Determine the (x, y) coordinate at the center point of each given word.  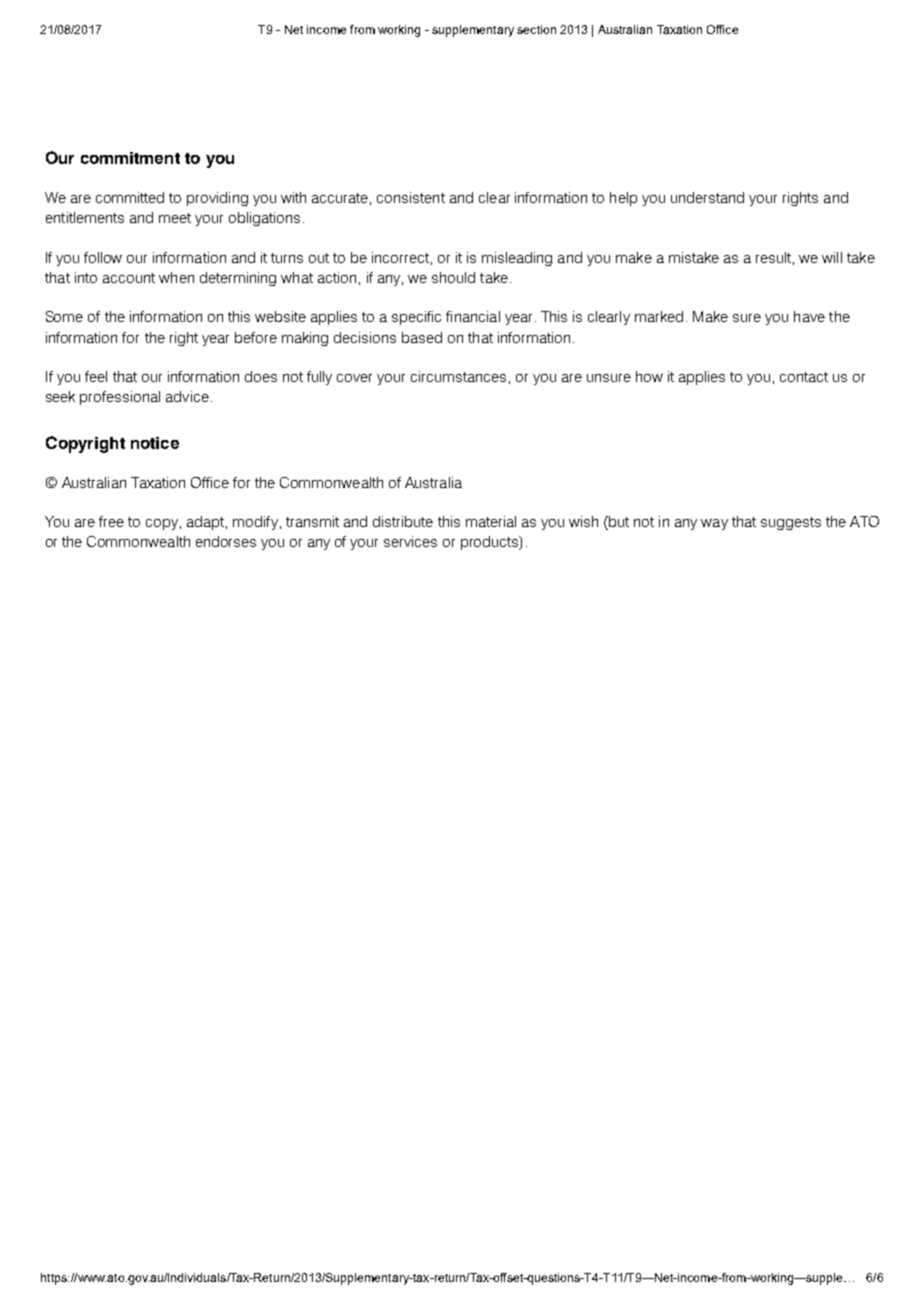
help (623, 199)
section (536, 29)
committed (130, 197)
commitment (130, 158)
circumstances (458, 376)
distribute (403, 521)
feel (96, 376)
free (111, 521)
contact (804, 377)
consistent (411, 197)
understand (707, 197)
